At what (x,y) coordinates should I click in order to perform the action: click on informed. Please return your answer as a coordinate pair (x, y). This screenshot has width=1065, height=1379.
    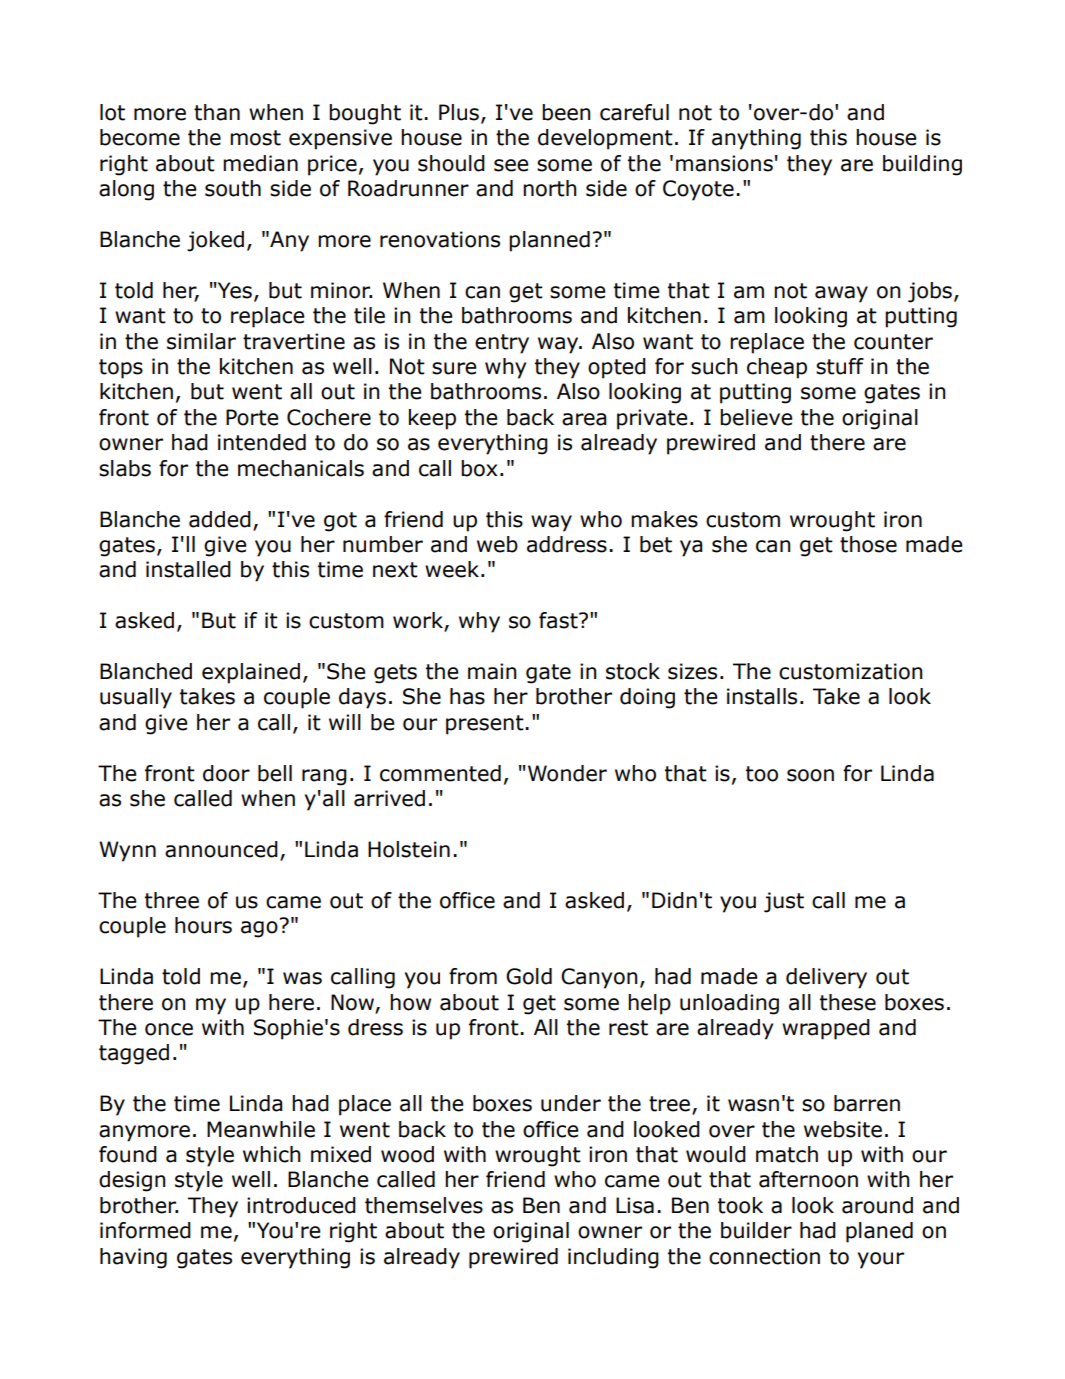
    Looking at the image, I should click on (145, 1230).
